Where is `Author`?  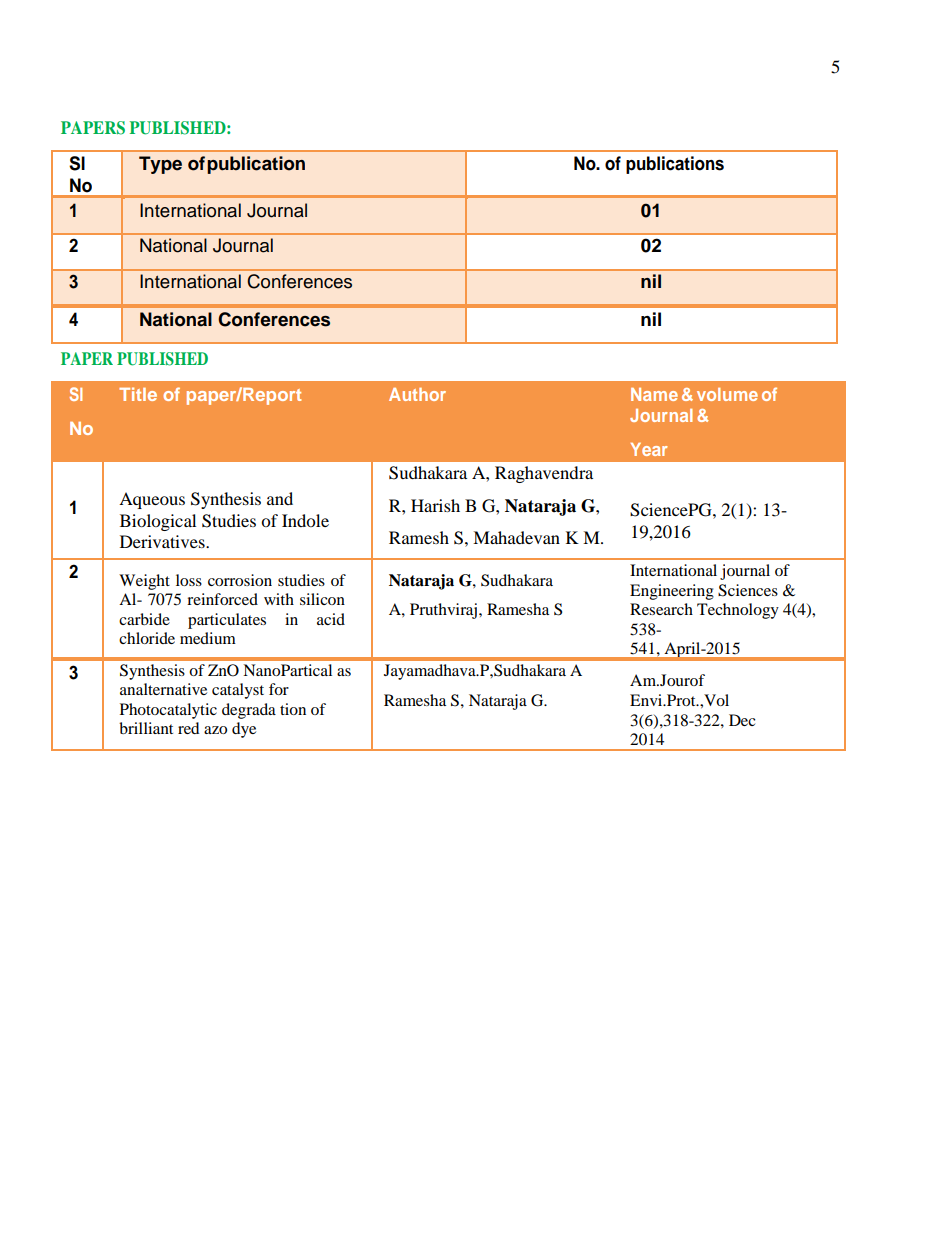 Author is located at coordinates (417, 394).
